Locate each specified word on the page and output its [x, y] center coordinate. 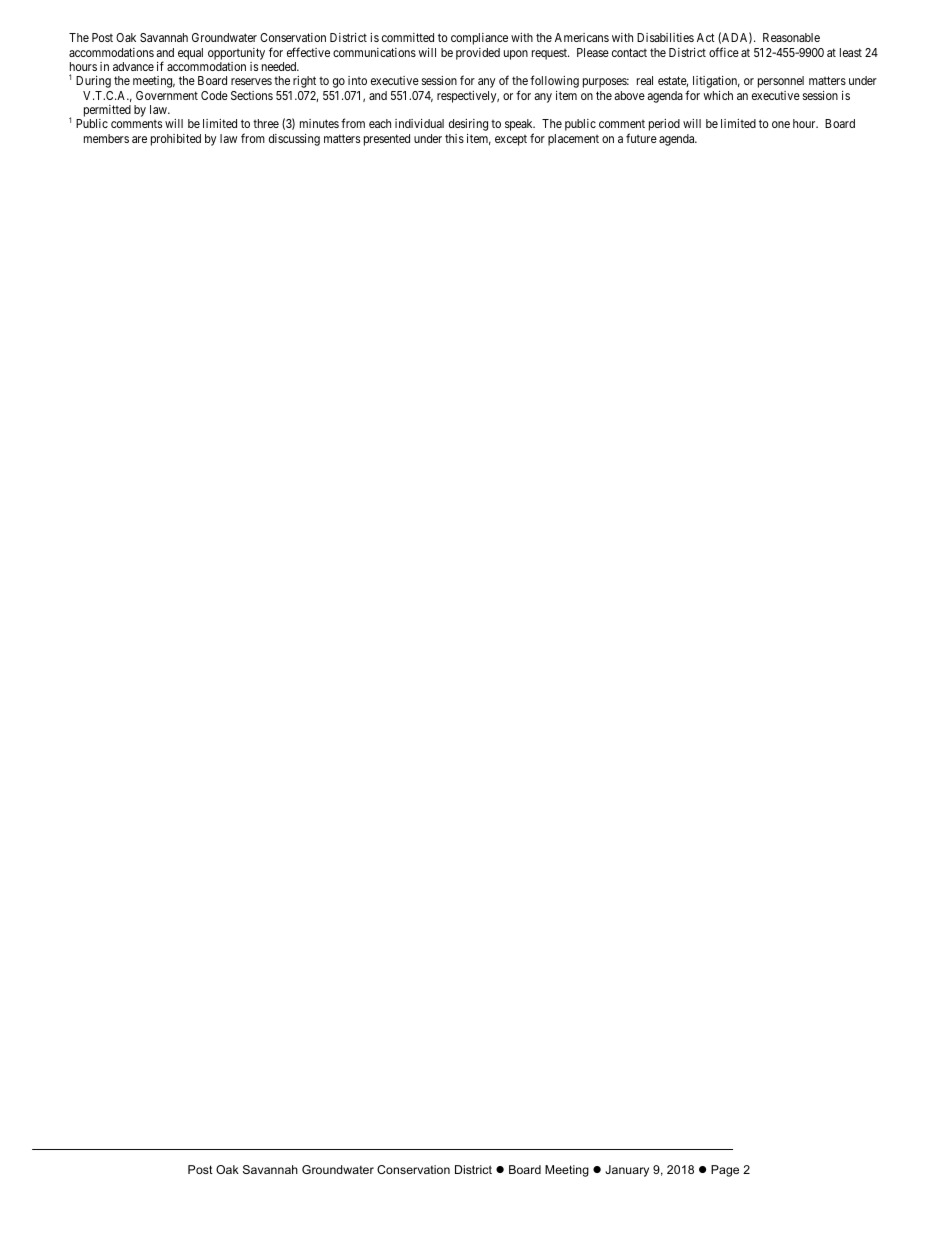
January [627, 1171]
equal [190, 54]
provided [478, 54]
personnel [781, 82]
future [641, 138]
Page [725, 1171]
